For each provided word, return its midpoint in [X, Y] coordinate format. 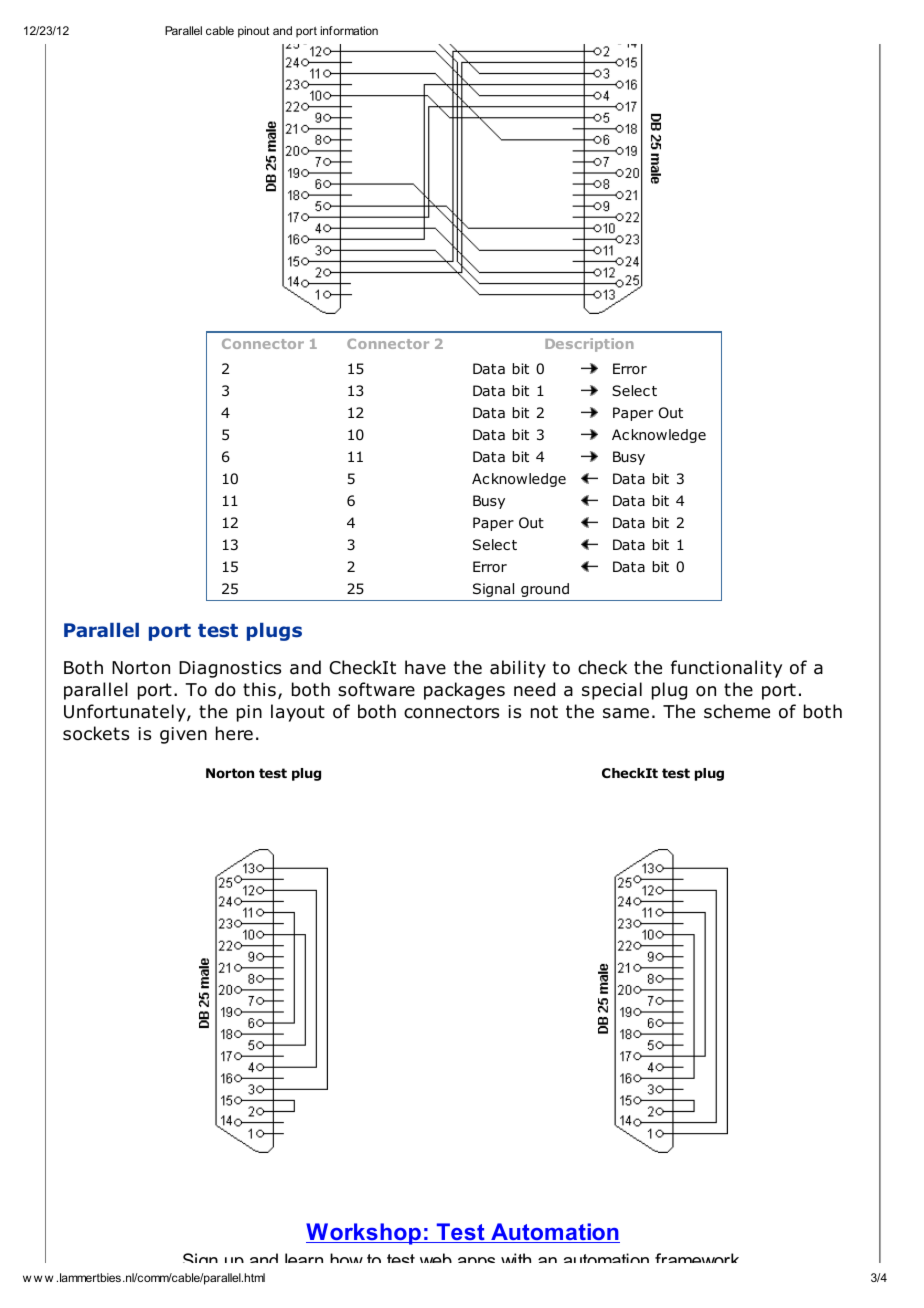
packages [464, 691]
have [425, 667]
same [626, 713]
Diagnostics [230, 669]
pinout [254, 32]
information [349, 30]
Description [589, 345]
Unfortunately [126, 713]
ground [545, 590]
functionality [726, 669]
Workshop [364, 1234]
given [183, 735]
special [612, 691]
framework [697, 1258]
